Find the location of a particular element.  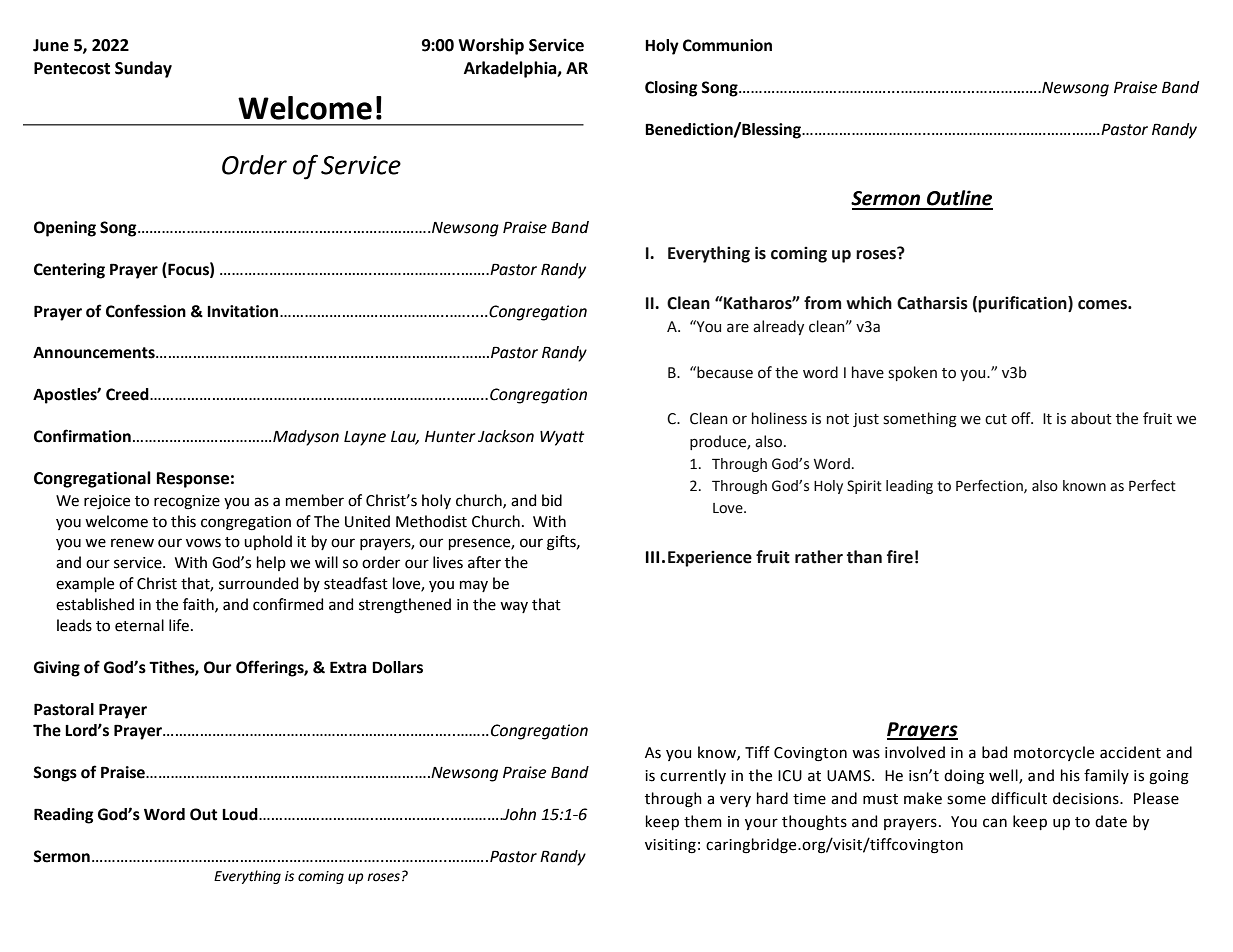

Closing is located at coordinates (671, 89).
